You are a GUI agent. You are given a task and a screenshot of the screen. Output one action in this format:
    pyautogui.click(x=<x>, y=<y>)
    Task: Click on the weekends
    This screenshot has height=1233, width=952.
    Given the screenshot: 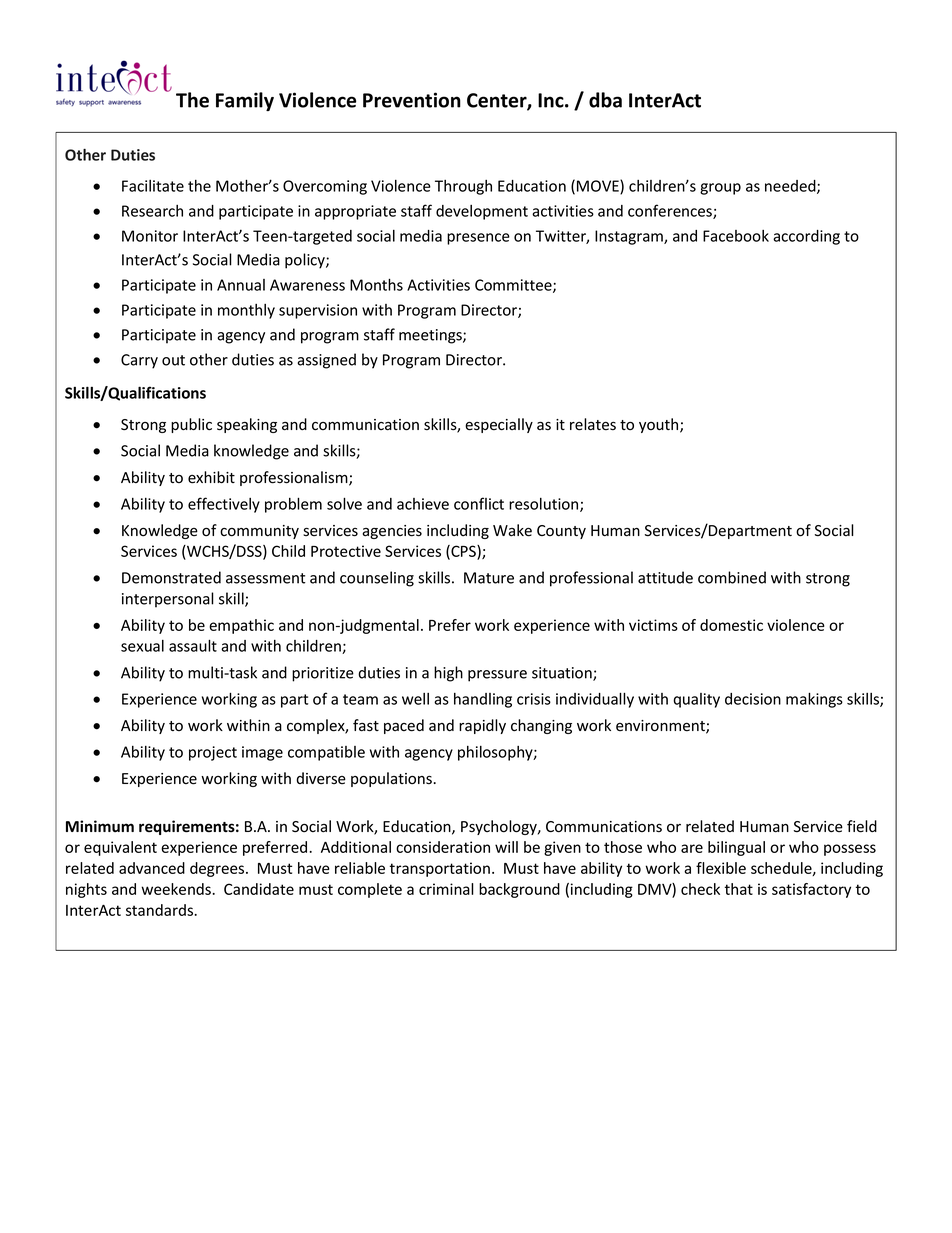 What is the action you would take?
    pyautogui.click(x=177, y=889)
